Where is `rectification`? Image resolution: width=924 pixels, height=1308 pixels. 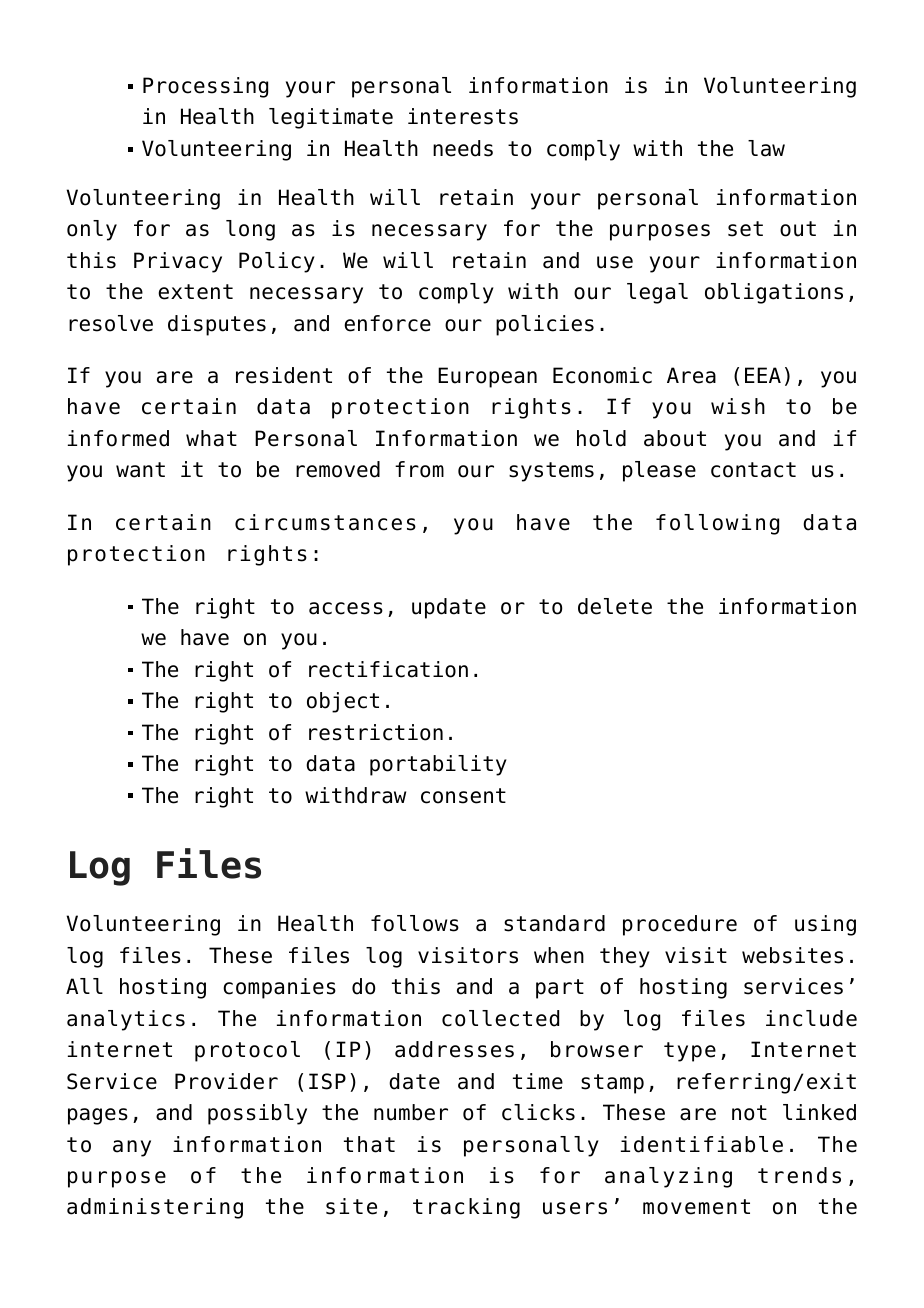
rectification is located at coordinates (388, 669).
